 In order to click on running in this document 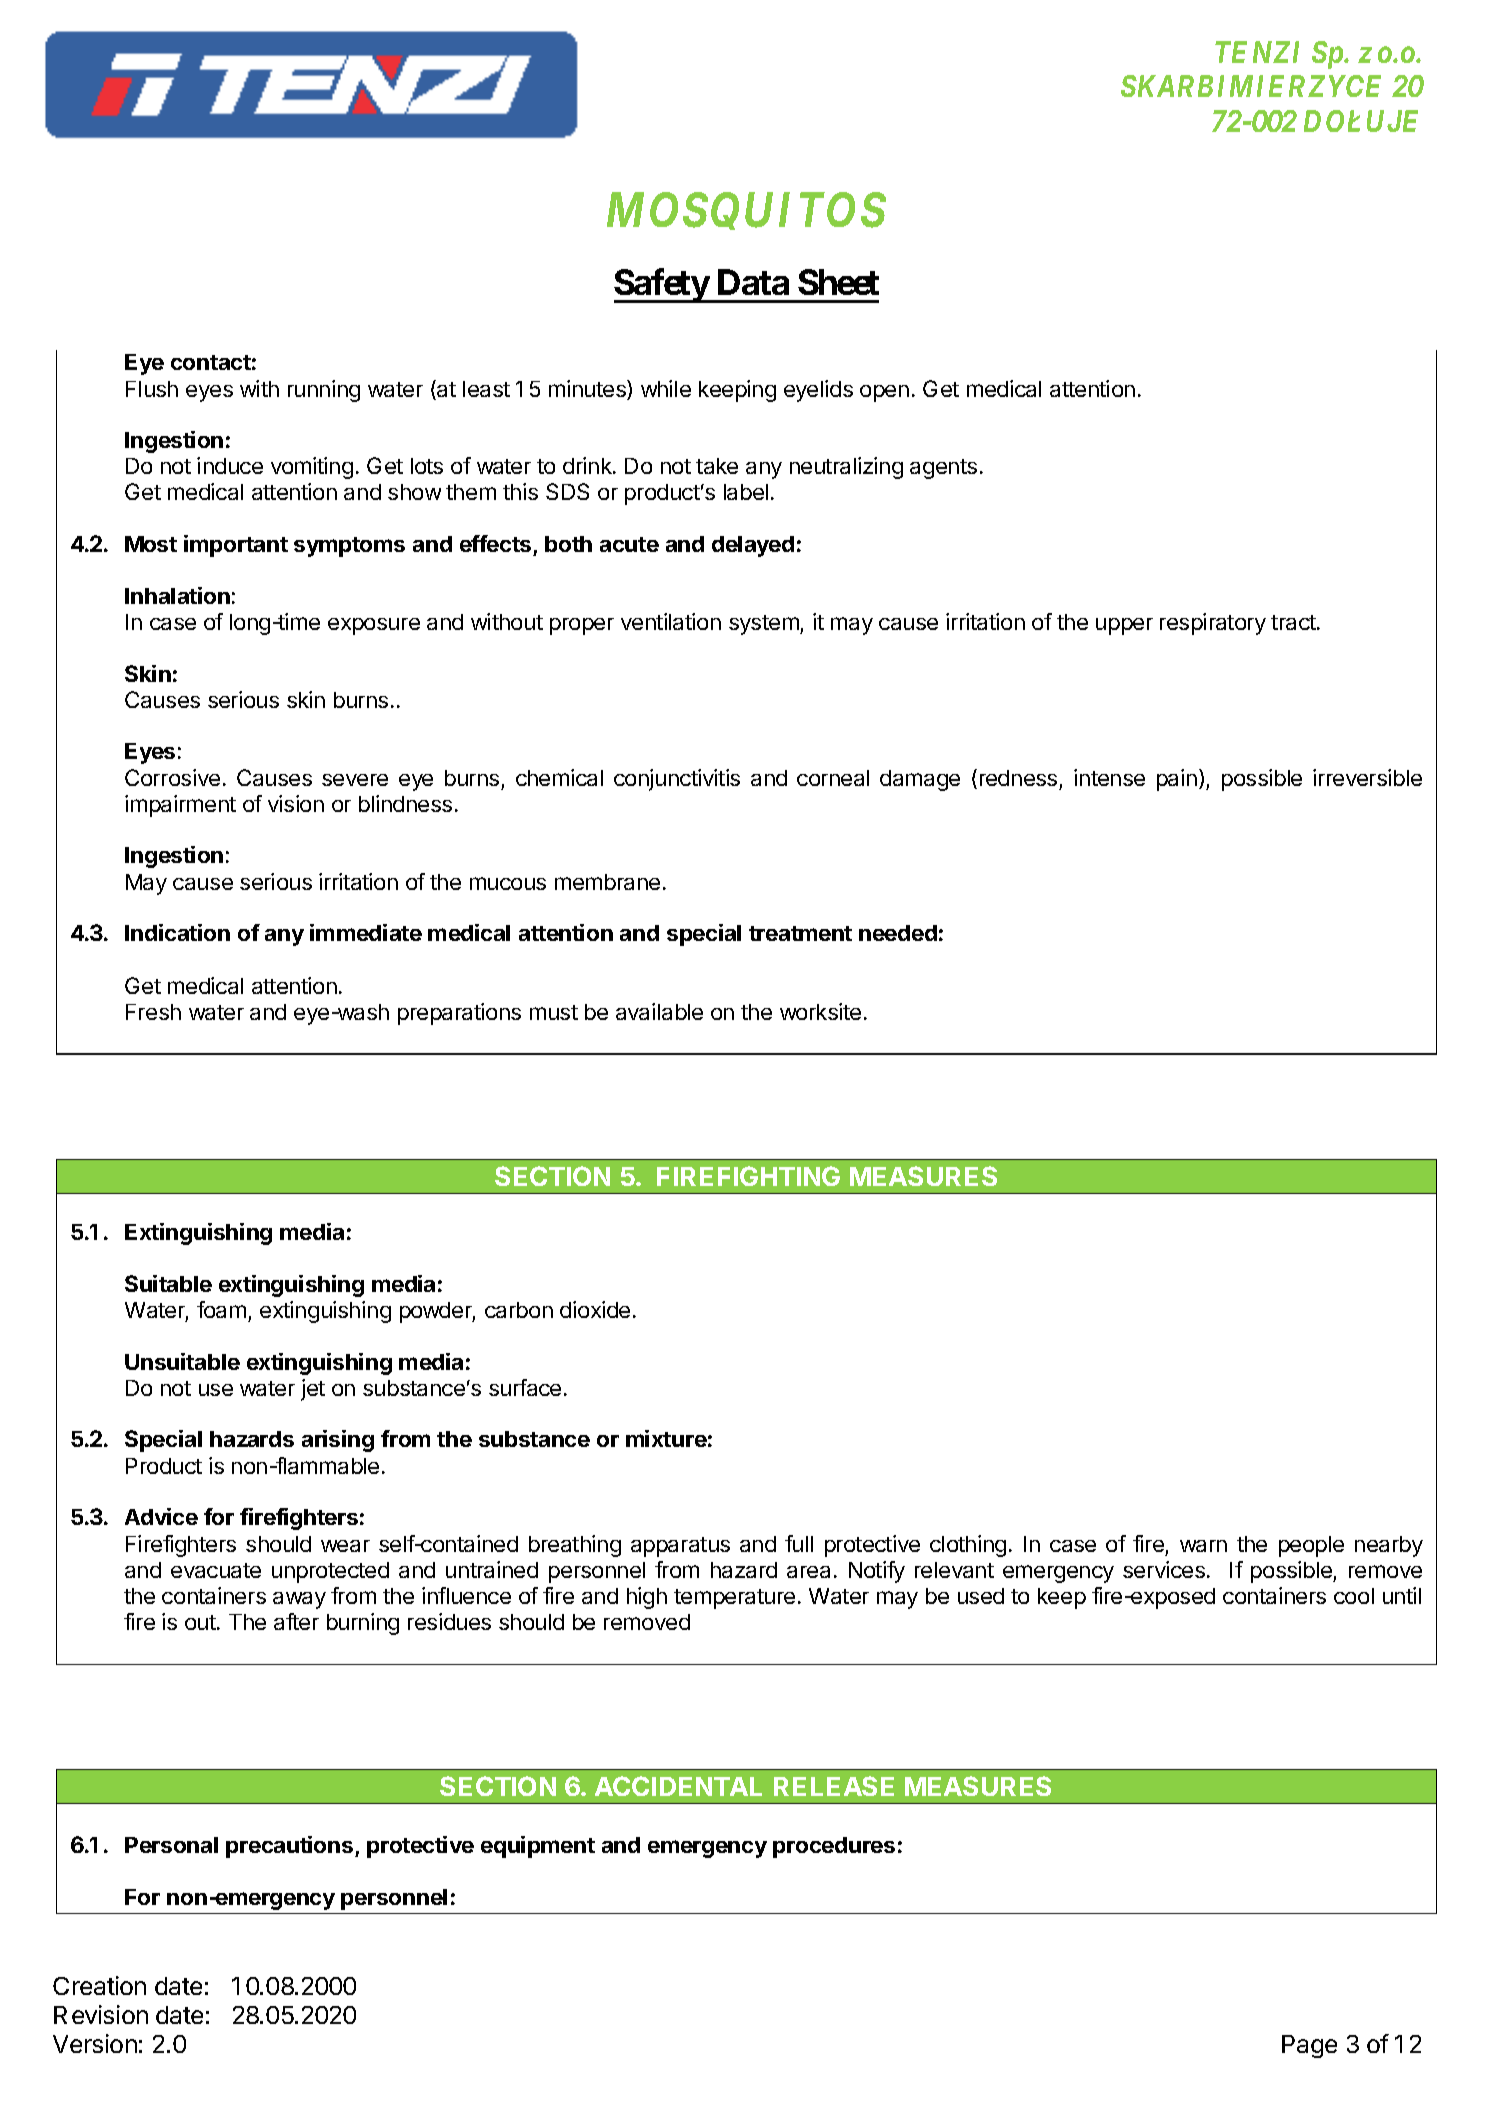, I will do `click(324, 391)`.
